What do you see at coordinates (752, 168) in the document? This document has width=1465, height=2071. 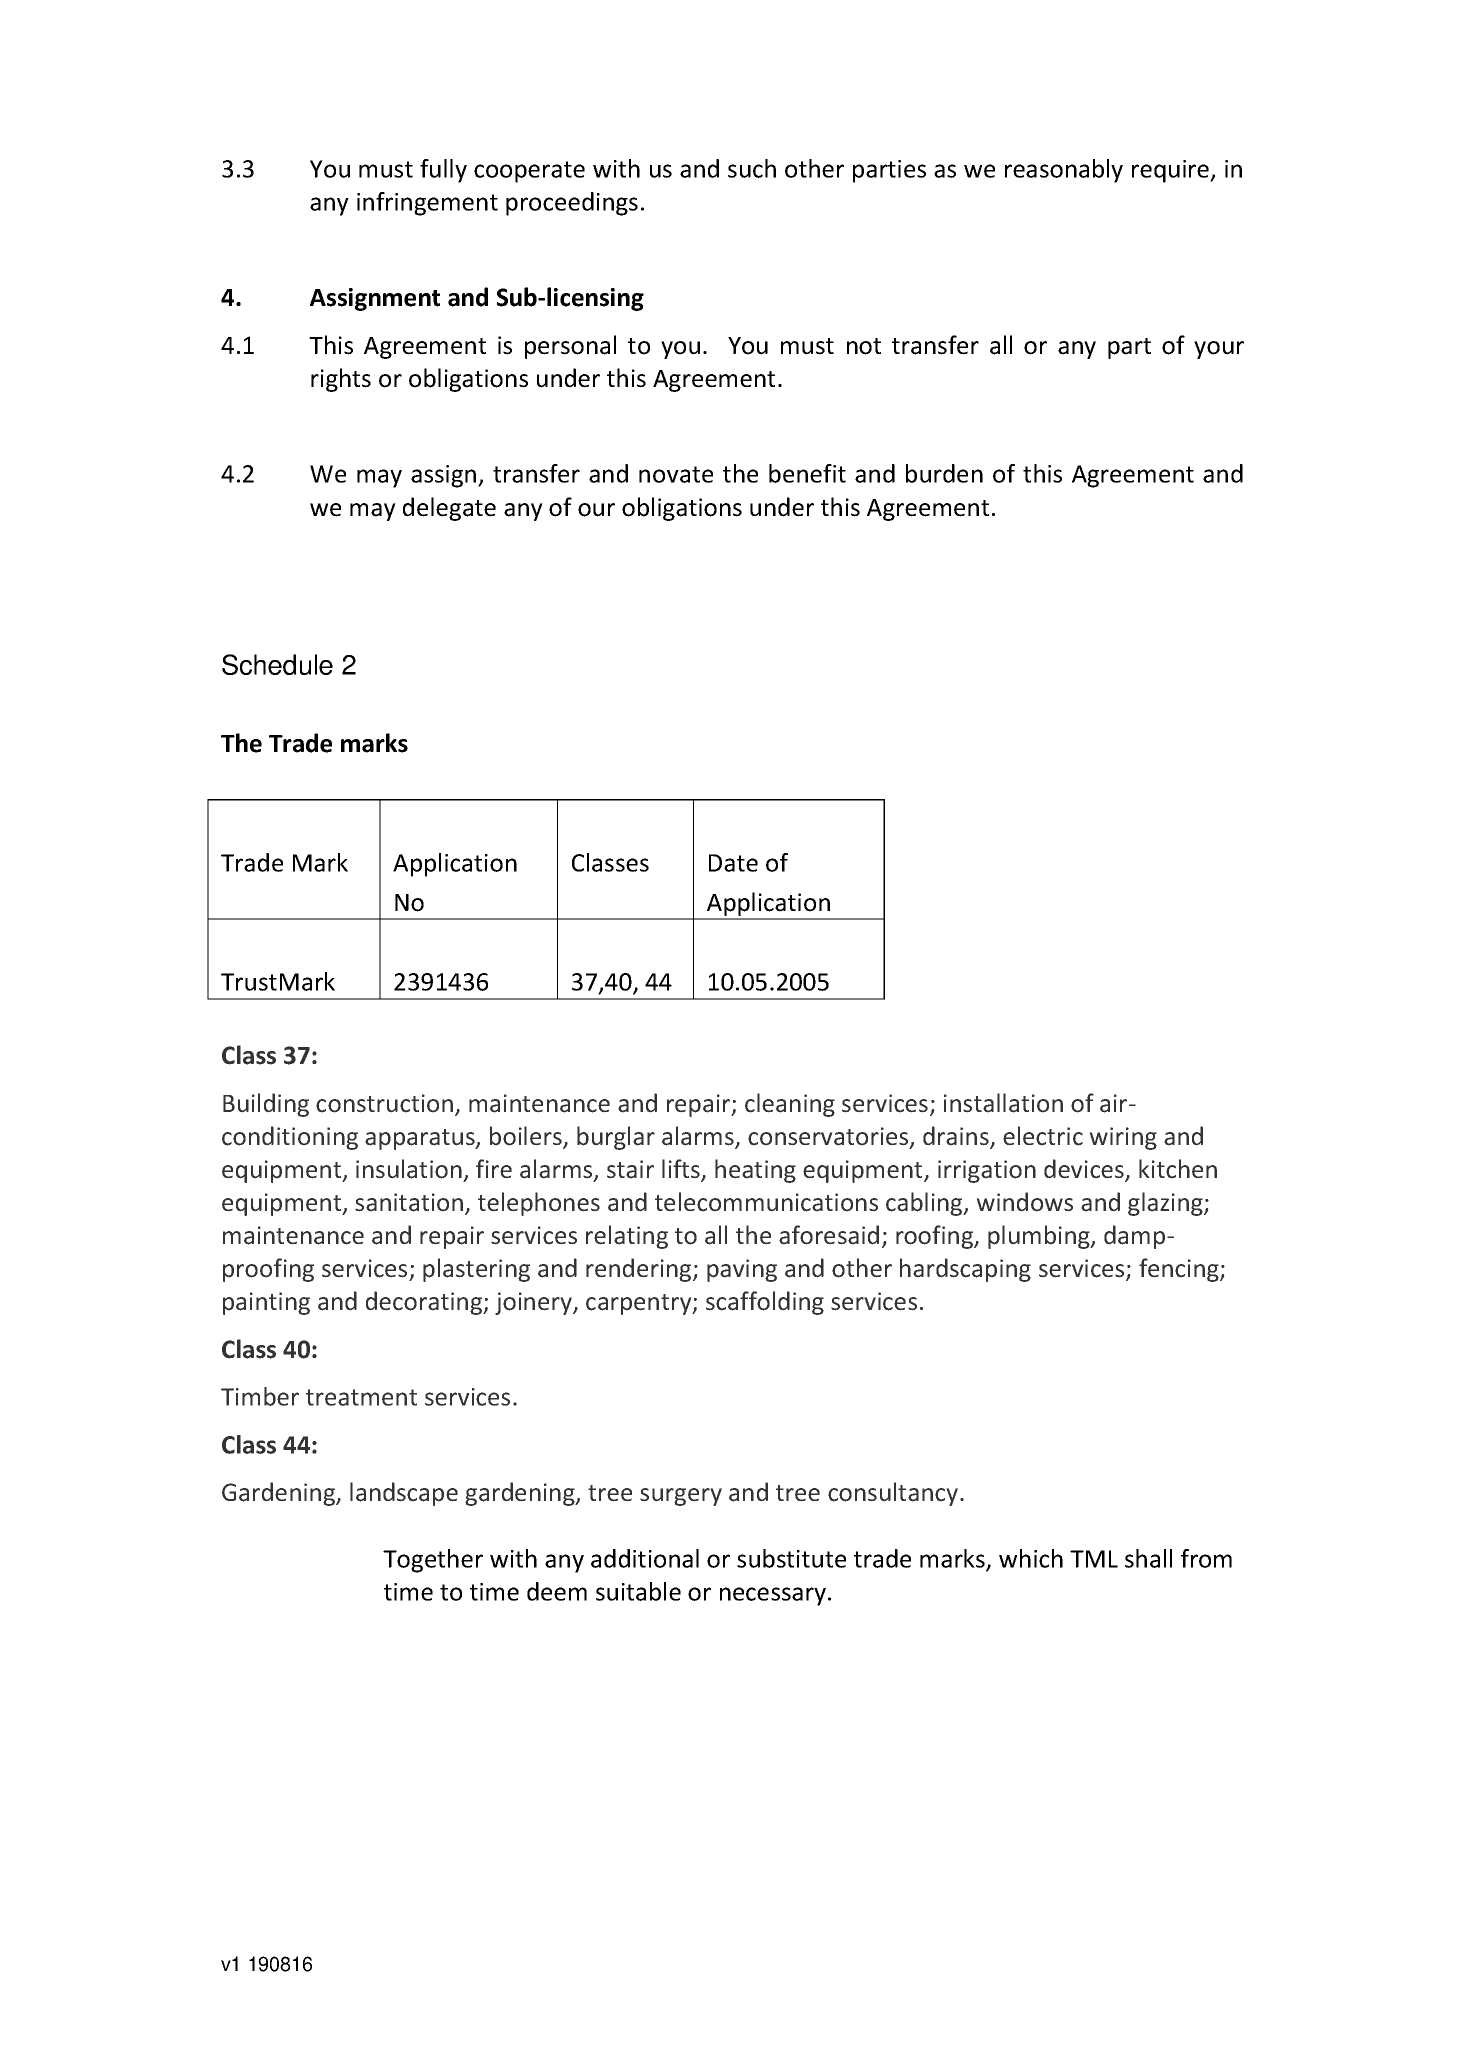 I see `such` at bounding box center [752, 168].
